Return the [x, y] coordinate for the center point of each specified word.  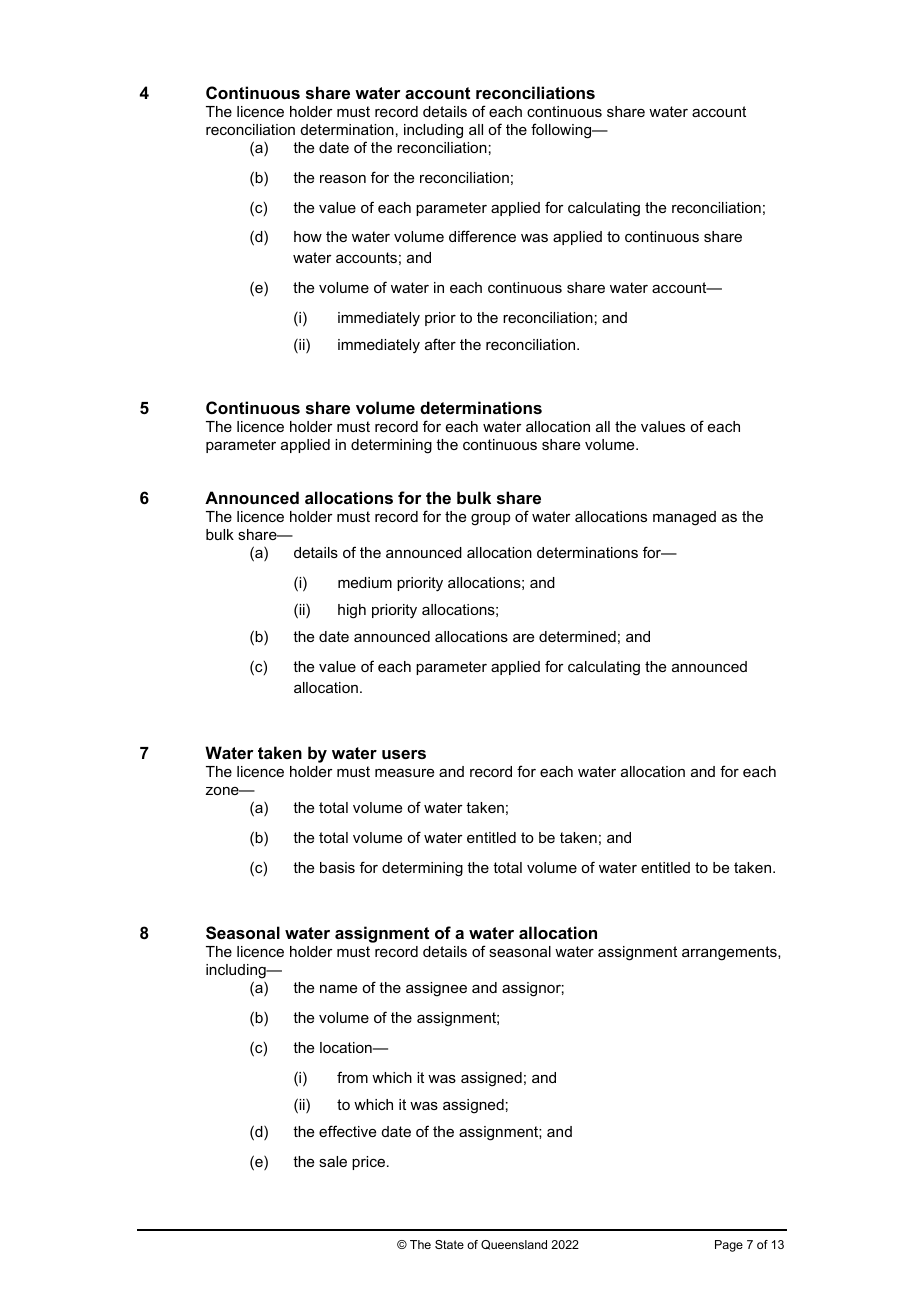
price [370, 1163]
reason [343, 179]
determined [577, 636]
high [352, 611]
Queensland [514, 1245]
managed [684, 518]
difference [482, 236]
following [562, 131]
